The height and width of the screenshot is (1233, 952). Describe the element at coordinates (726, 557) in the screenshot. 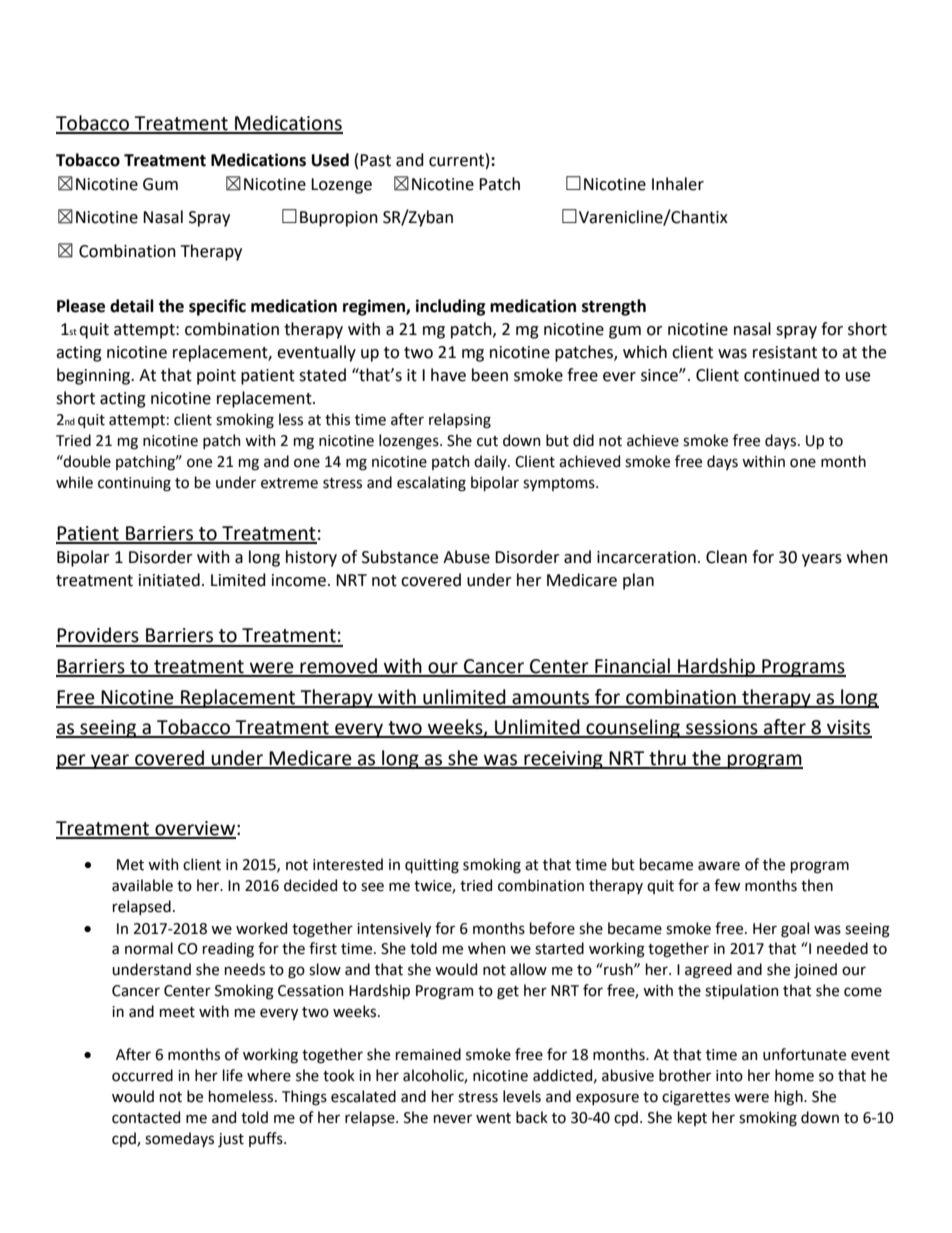

I see `Clean` at that location.
